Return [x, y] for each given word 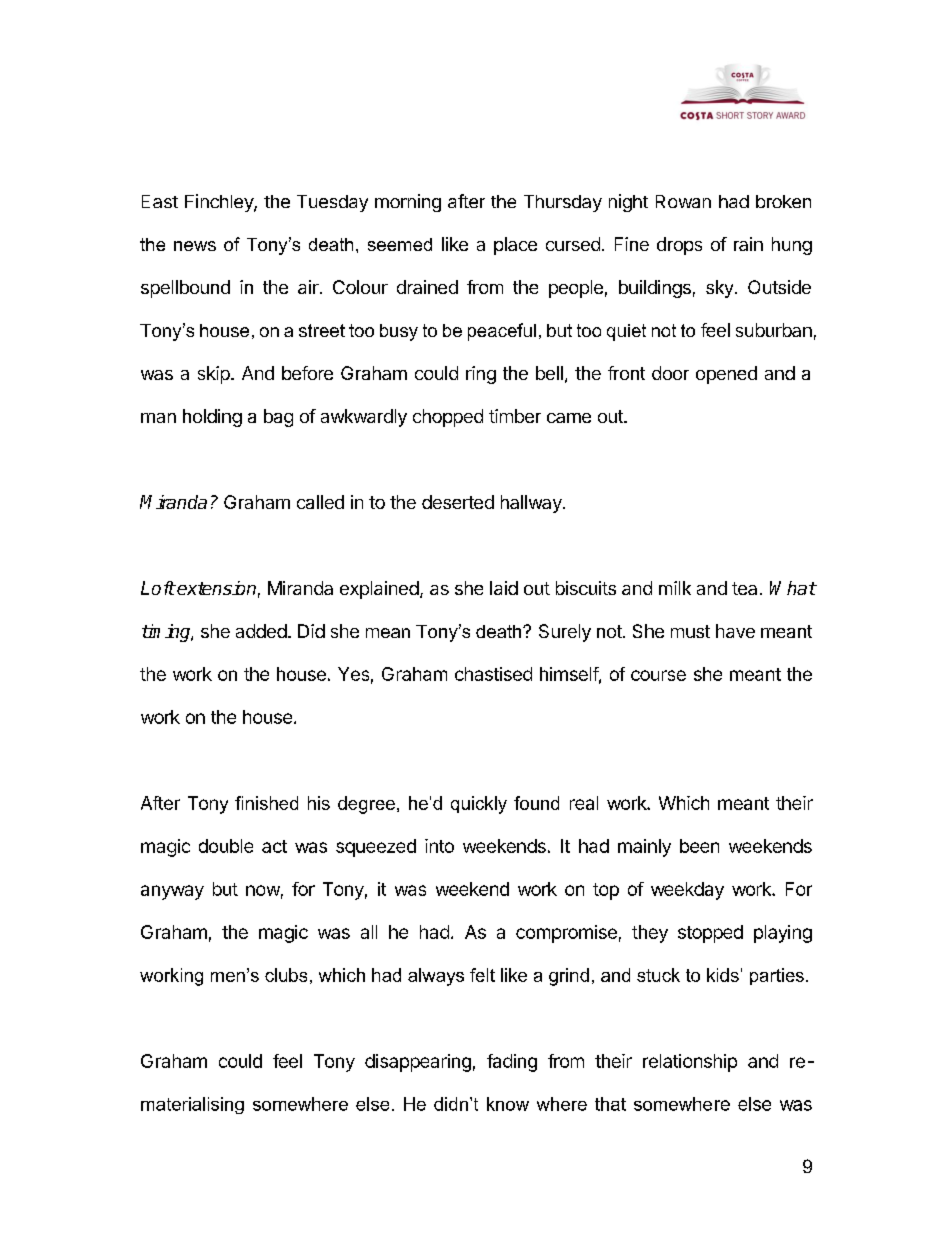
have [735, 631]
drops [679, 246]
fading [512, 1063]
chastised [493, 674]
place [515, 246]
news [195, 246]
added [261, 631]
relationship [690, 1063]
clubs [286, 975]
